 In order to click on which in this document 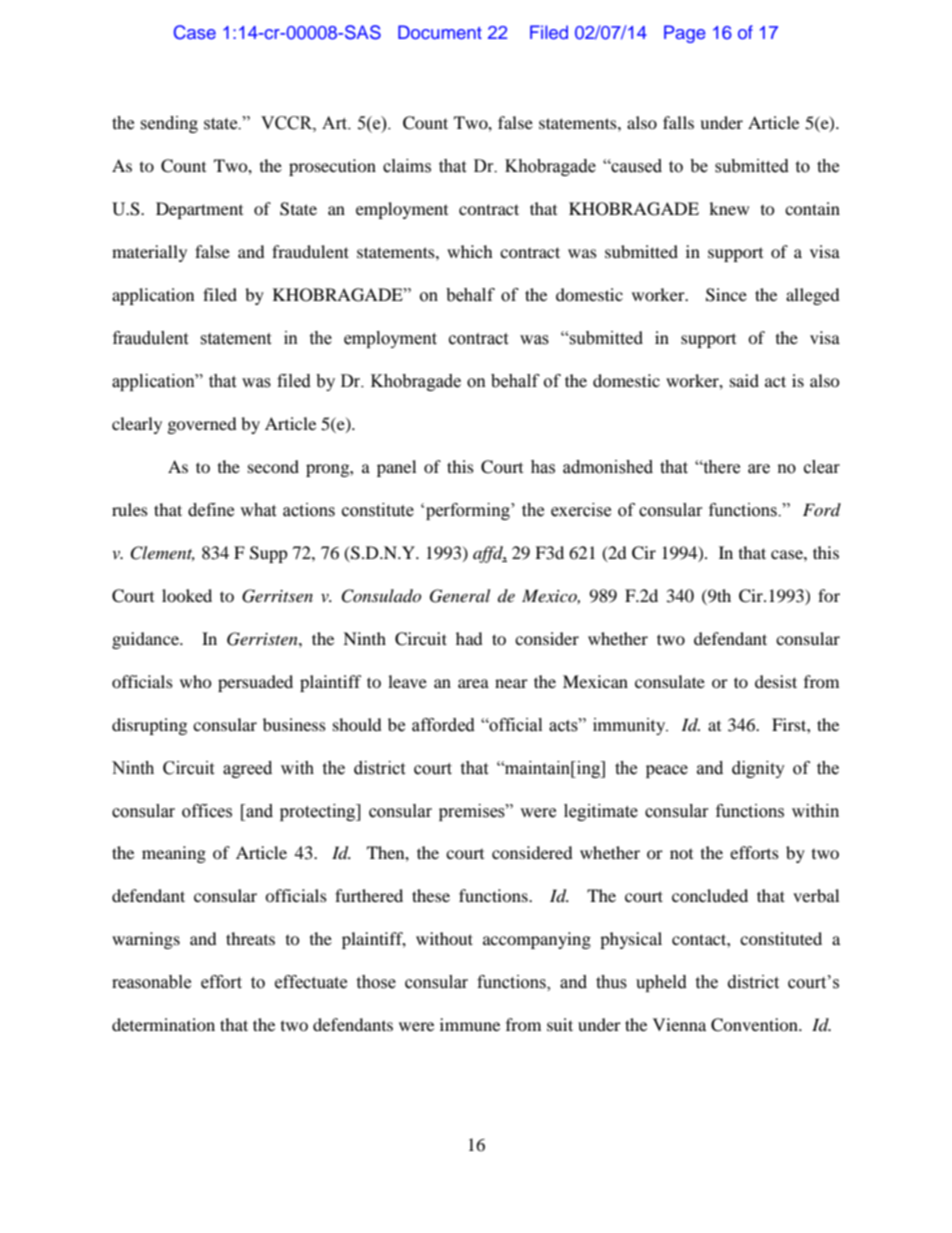, I will do `click(470, 251)`.
